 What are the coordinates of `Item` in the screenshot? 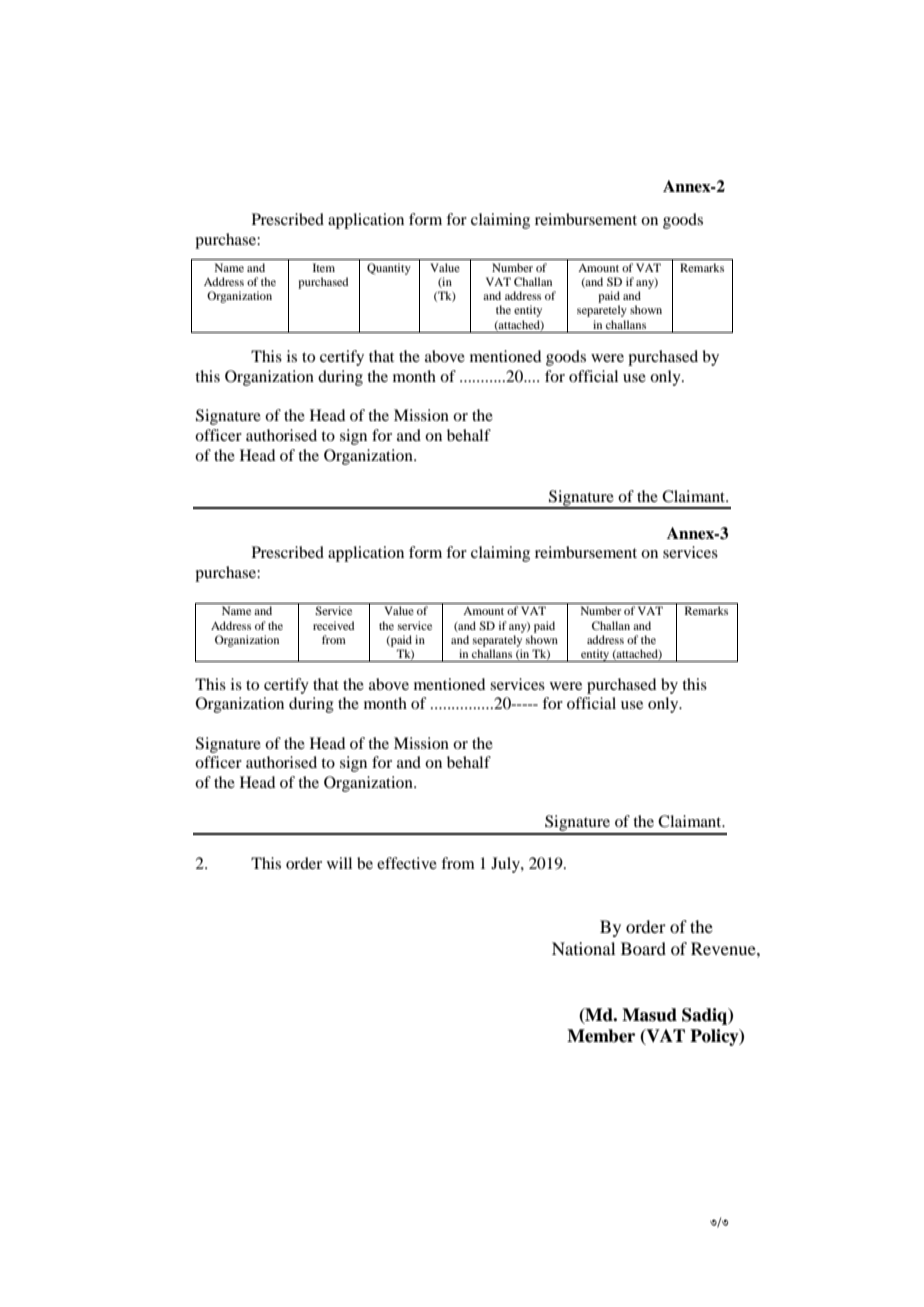 It's located at (324, 267).
